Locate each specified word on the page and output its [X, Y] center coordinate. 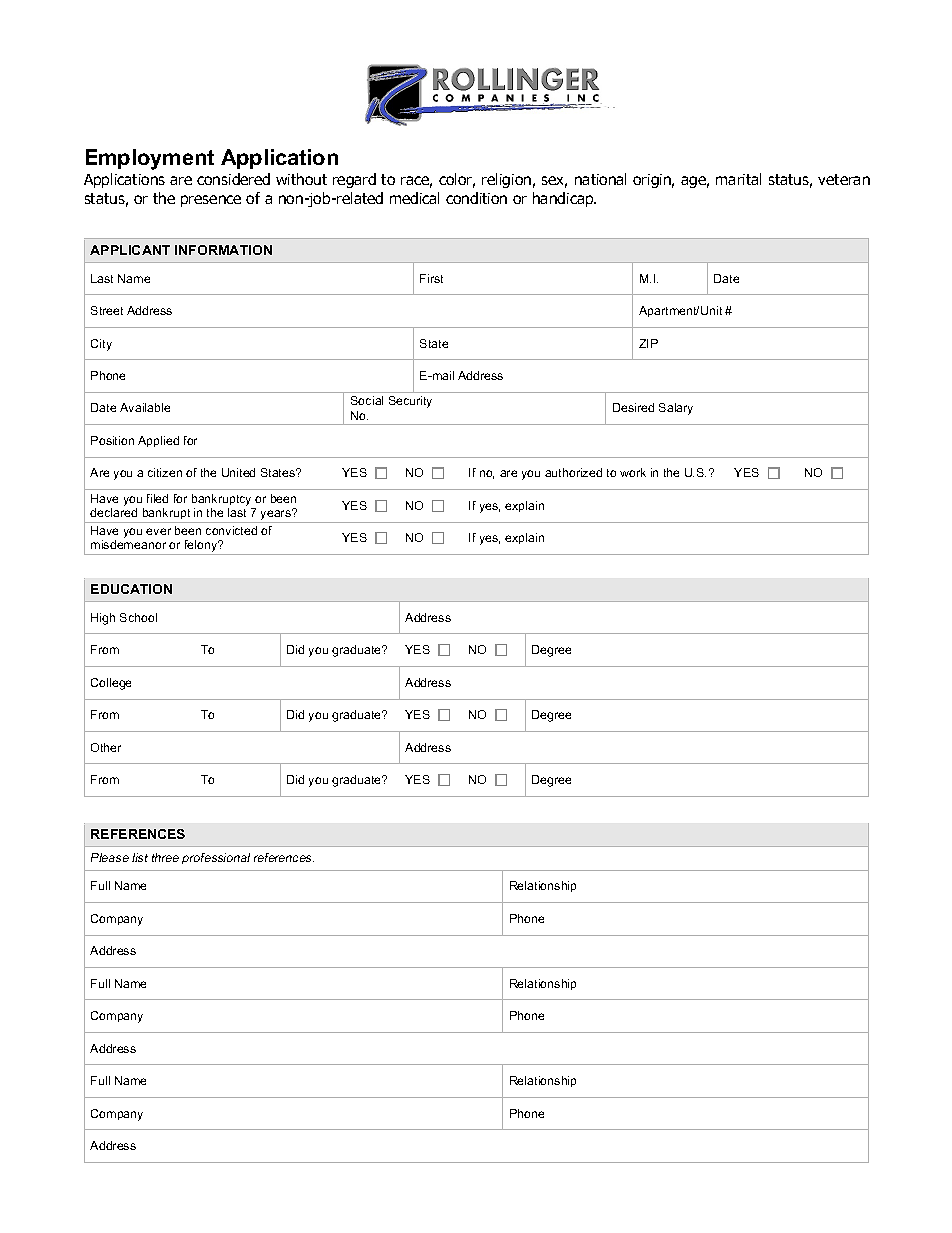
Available [145, 407]
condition [476, 198]
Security [410, 402]
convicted [231, 530]
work [633, 472]
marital [738, 179]
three [165, 857]
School [138, 617]
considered [233, 179]
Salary [676, 409]
